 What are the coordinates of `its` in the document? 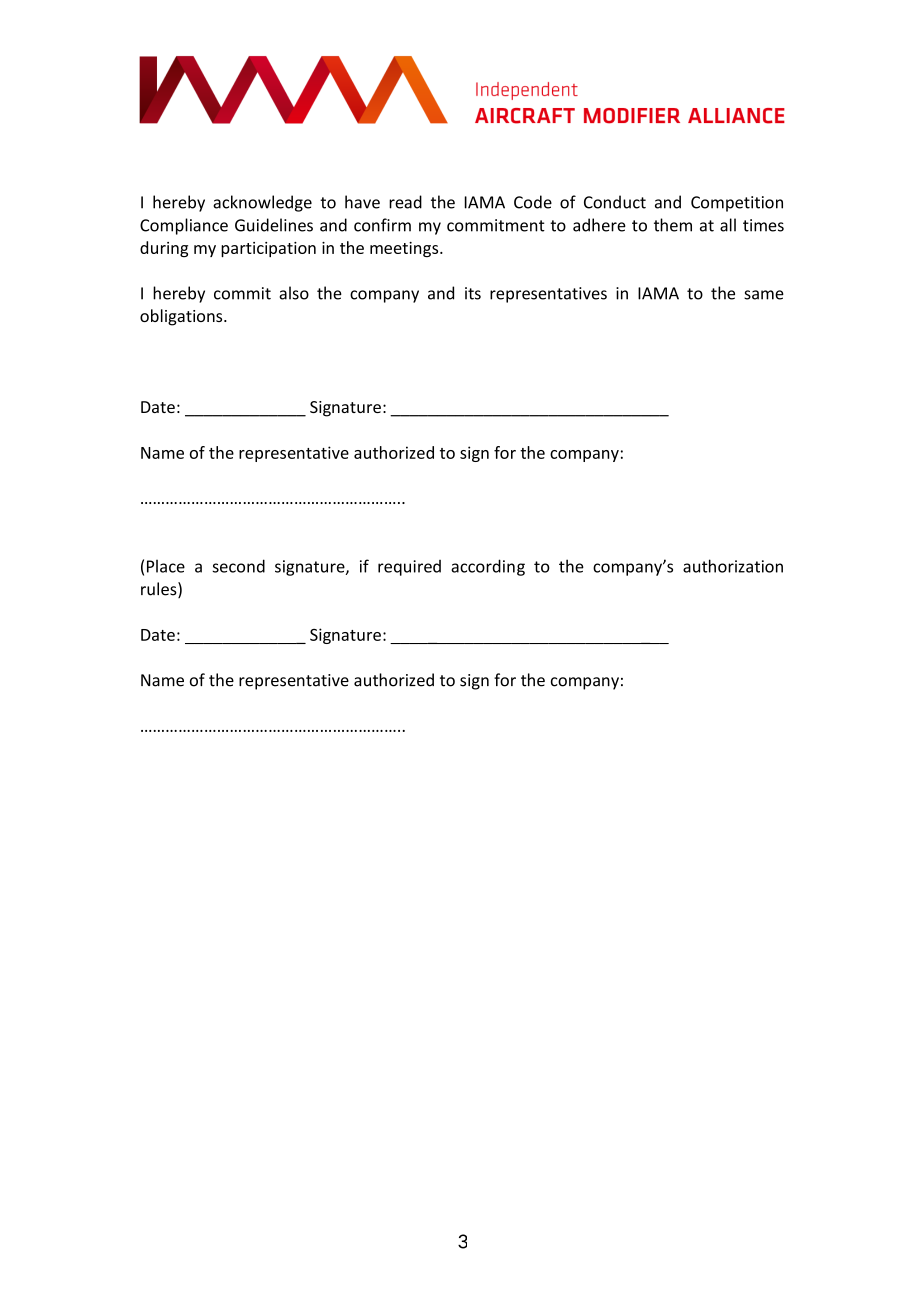 It's located at (473, 293).
